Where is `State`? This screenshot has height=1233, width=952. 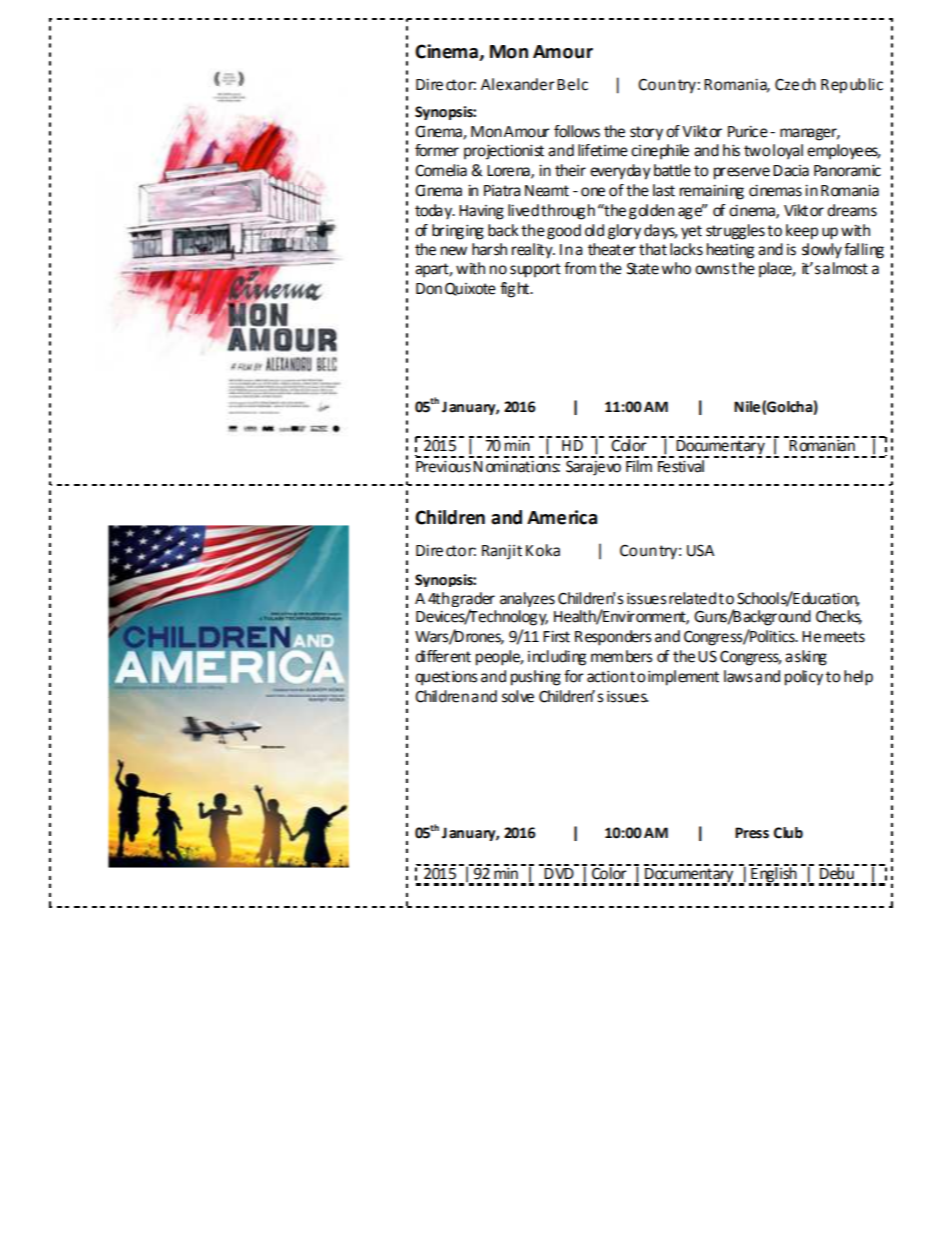 State is located at coordinates (643, 268).
